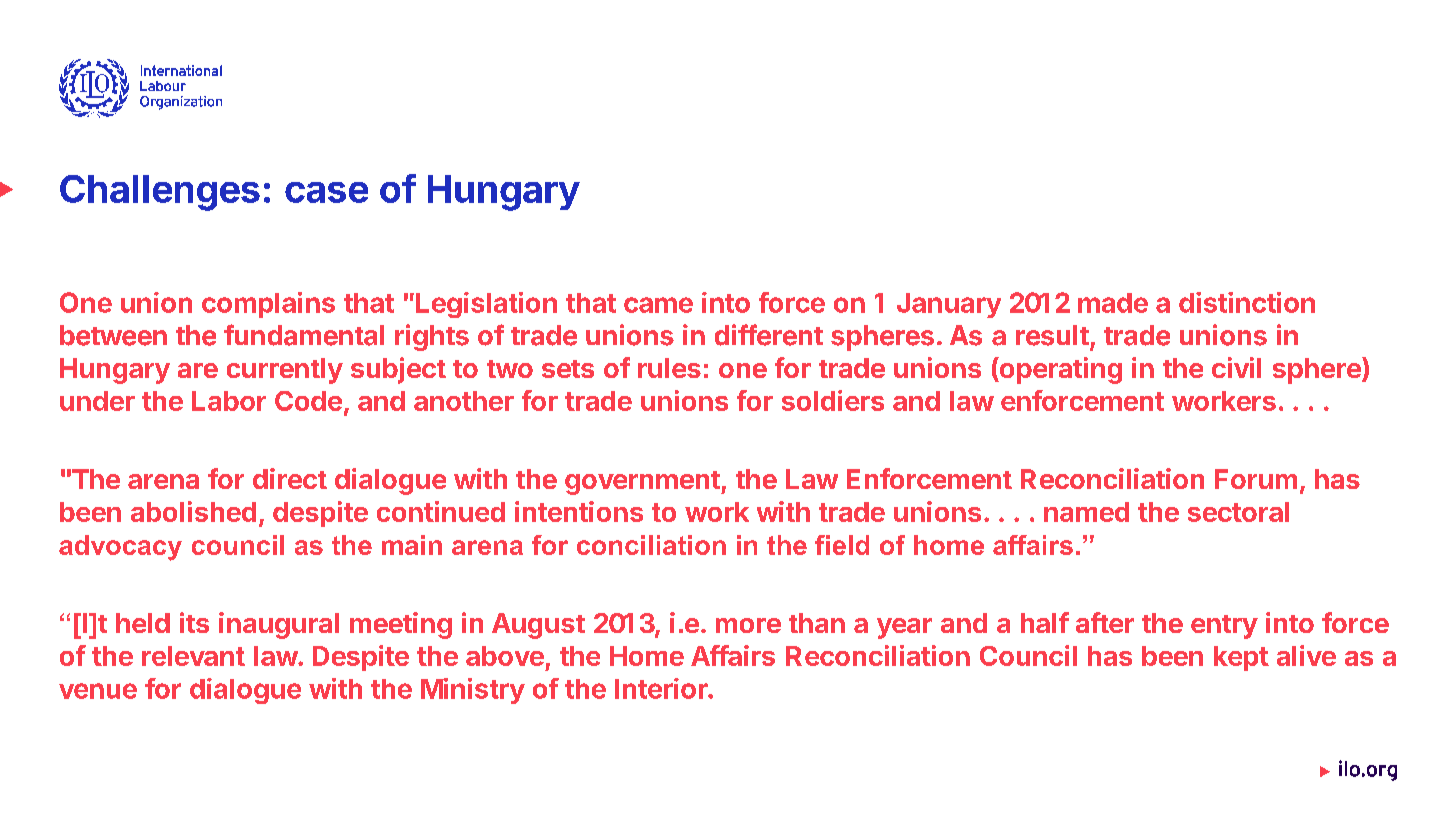 Image resolution: width=1456 pixels, height=819 pixels. Describe the element at coordinates (1113, 303) in the screenshot. I see `made` at that location.
